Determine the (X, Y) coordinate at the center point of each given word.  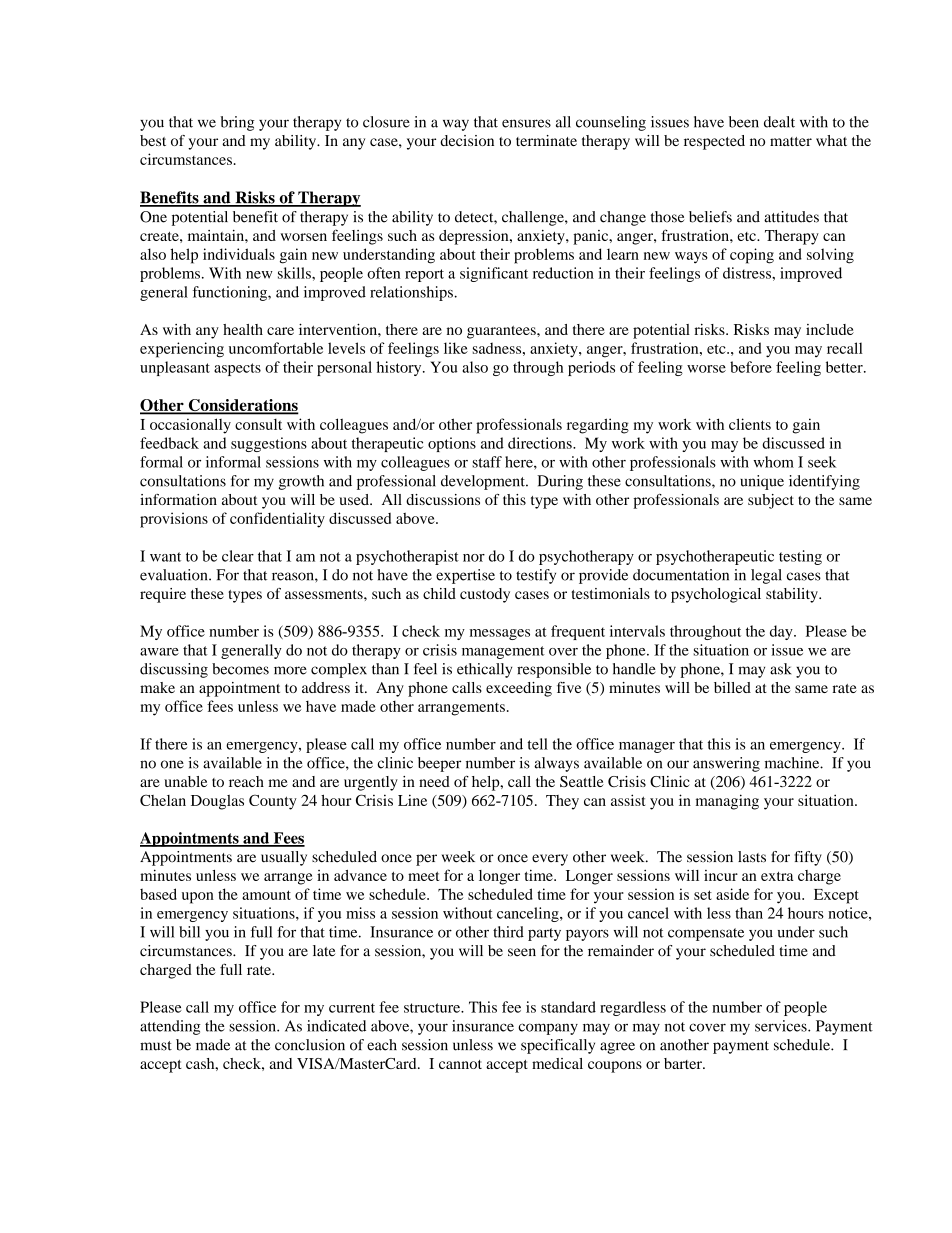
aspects (237, 369)
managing (727, 802)
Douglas (217, 802)
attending (170, 1027)
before (751, 367)
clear (238, 556)
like (456, 348)
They (562, 802)
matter (791, 141)
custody (485, 595)
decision (467, 140)
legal (766, 576)
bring (237, 123)
